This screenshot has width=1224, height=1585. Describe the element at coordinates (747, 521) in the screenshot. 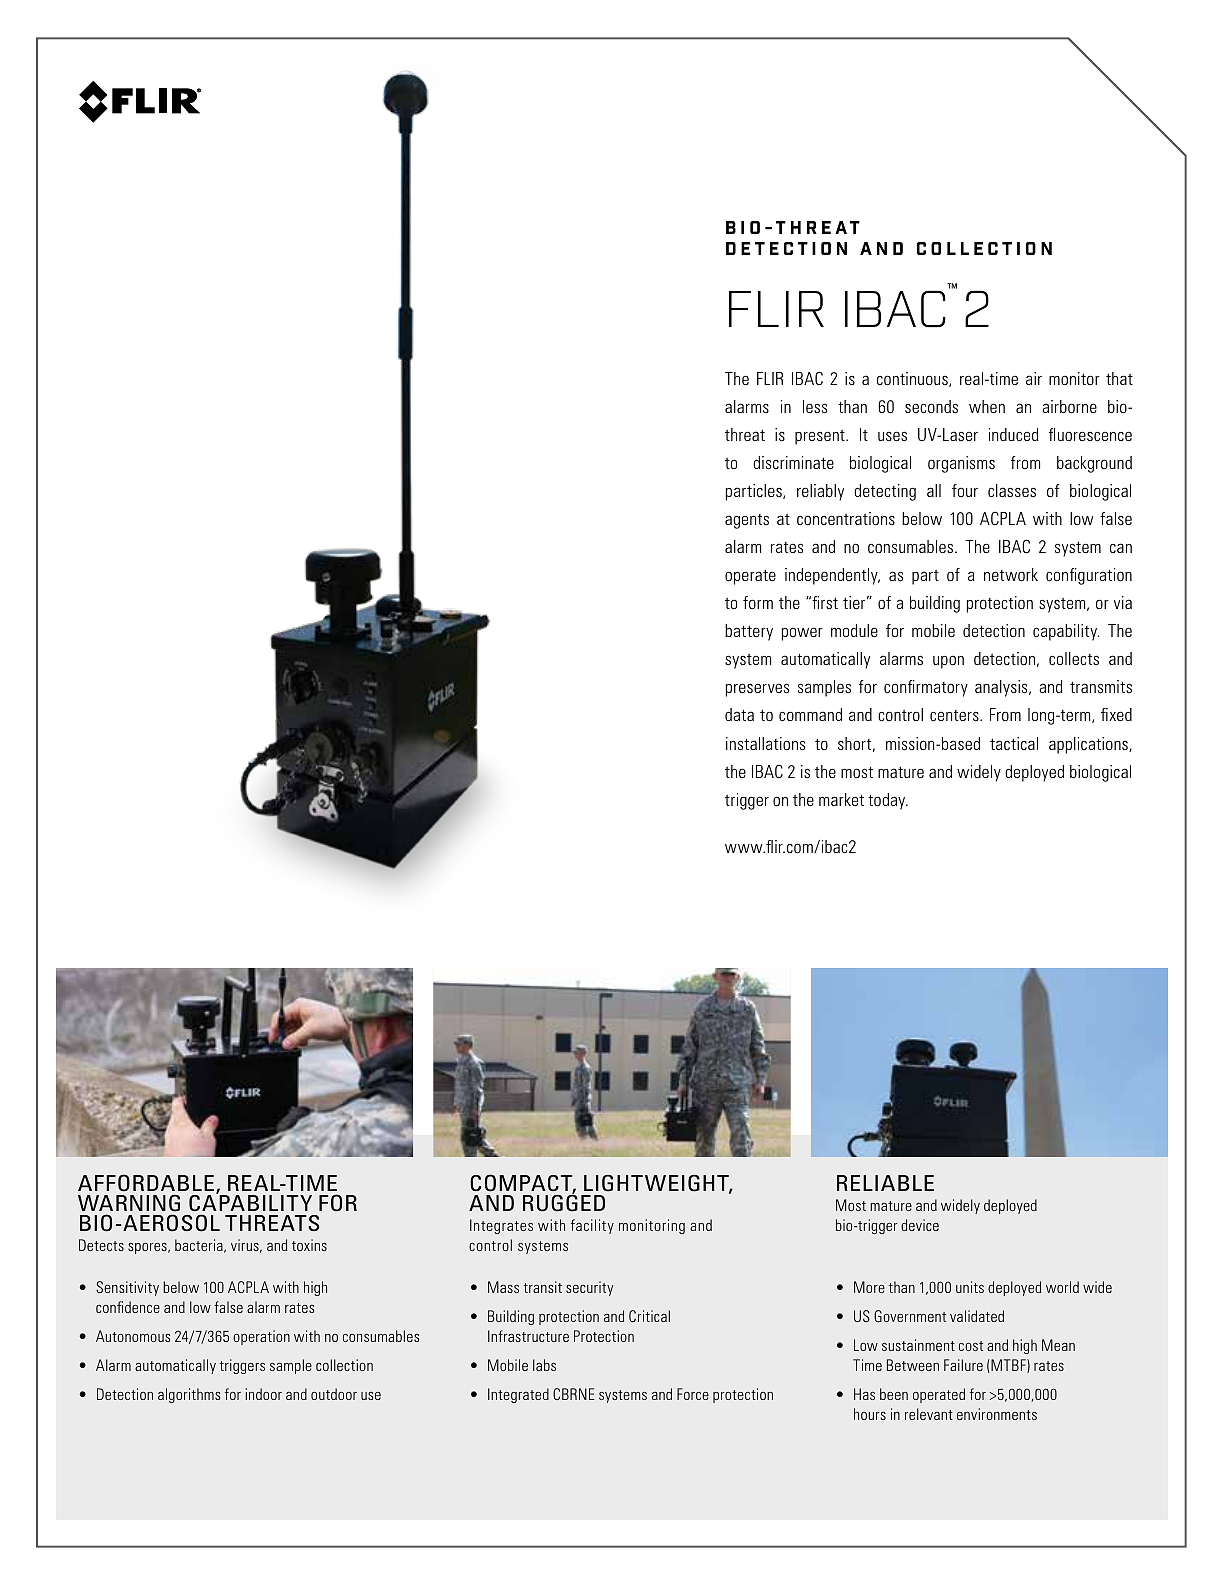

I see `agents` at that location.
